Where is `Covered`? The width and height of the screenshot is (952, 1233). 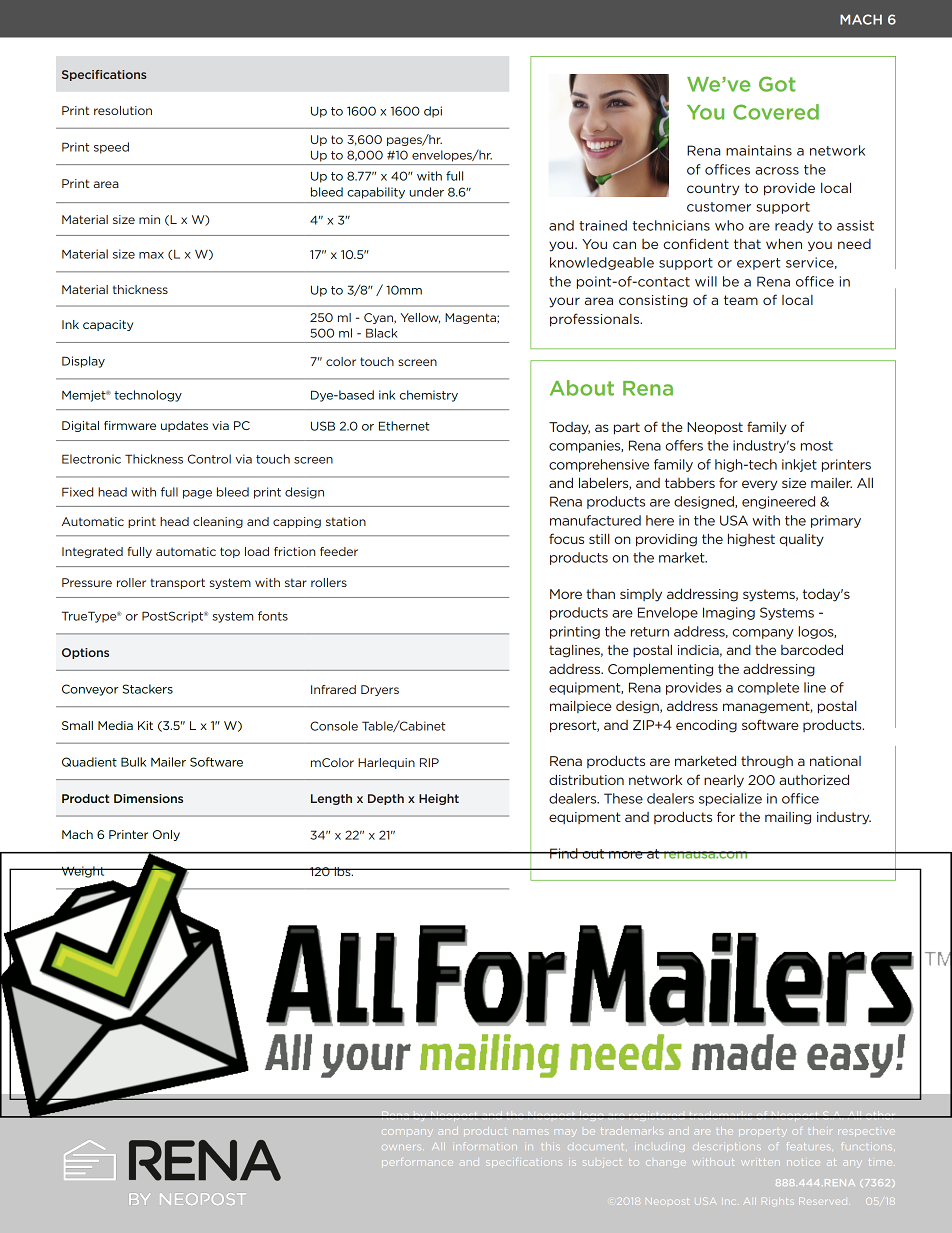
Covered is located at coordinates (776, 112).
